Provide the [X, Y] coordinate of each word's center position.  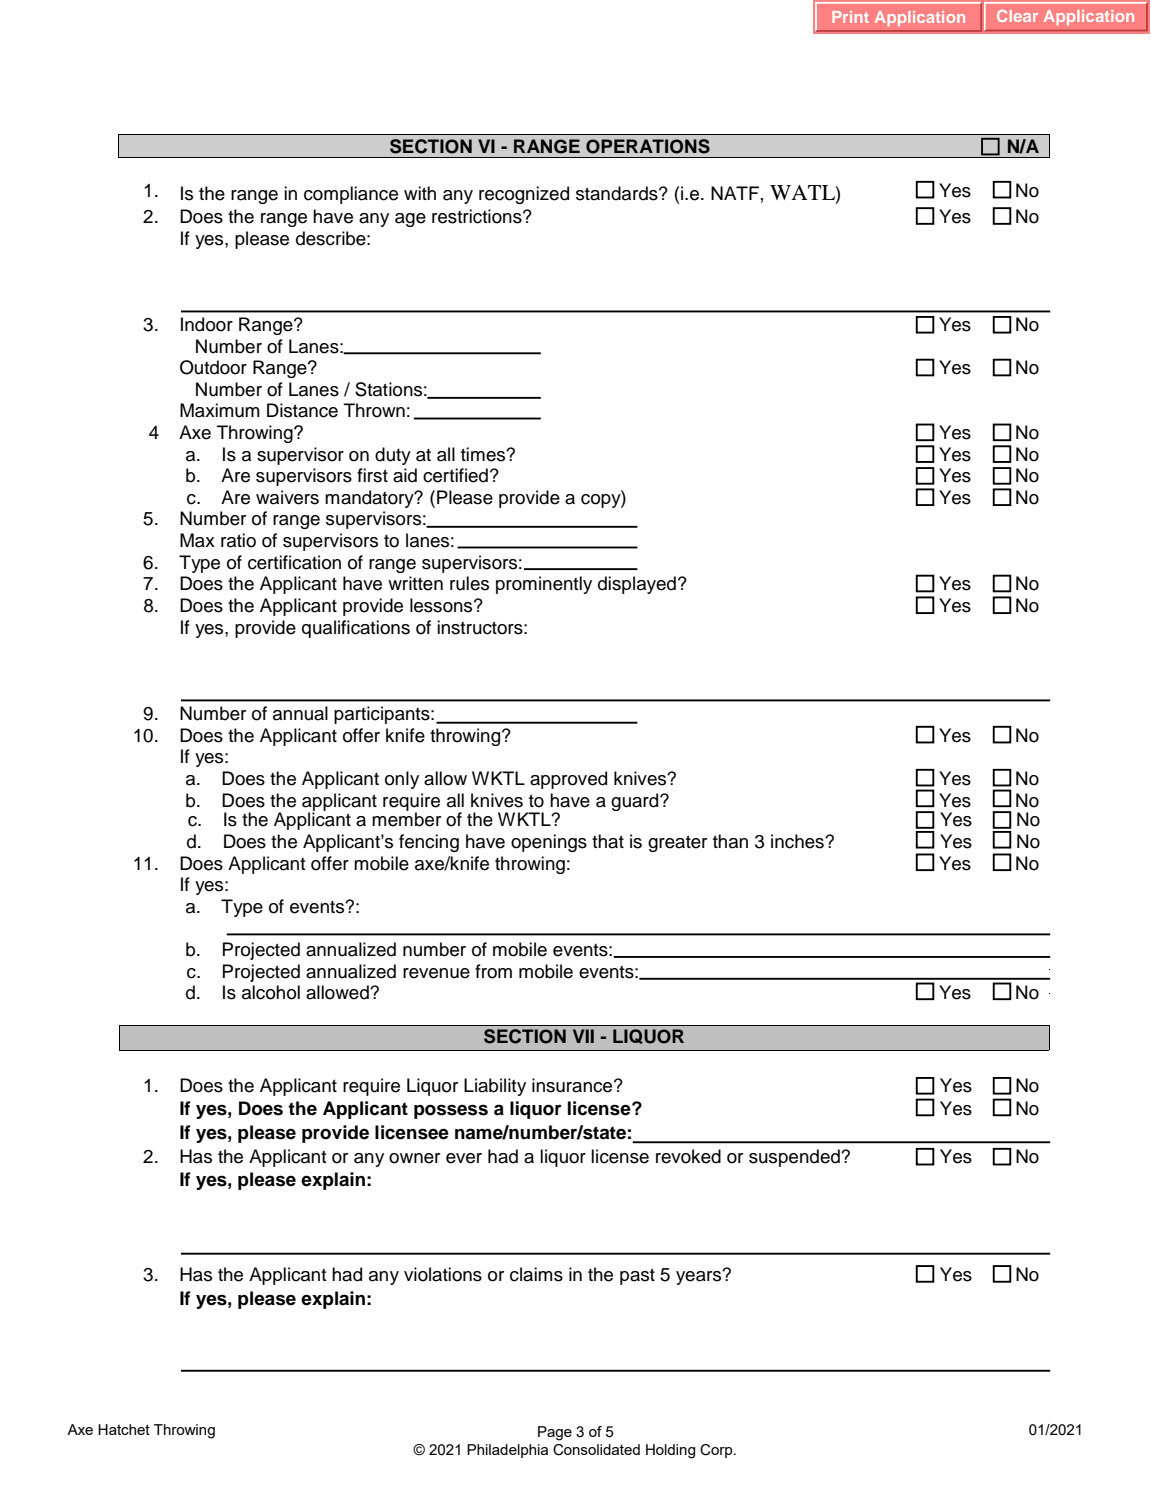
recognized [524, 195]
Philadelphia [507, 1451]
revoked [688, 1156]
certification [294, 562]
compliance [351, 195]
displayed [637, 585]
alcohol [271, 992]
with [420, 193]
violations [443, 1274]
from [493, 971]
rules [469, 583]
